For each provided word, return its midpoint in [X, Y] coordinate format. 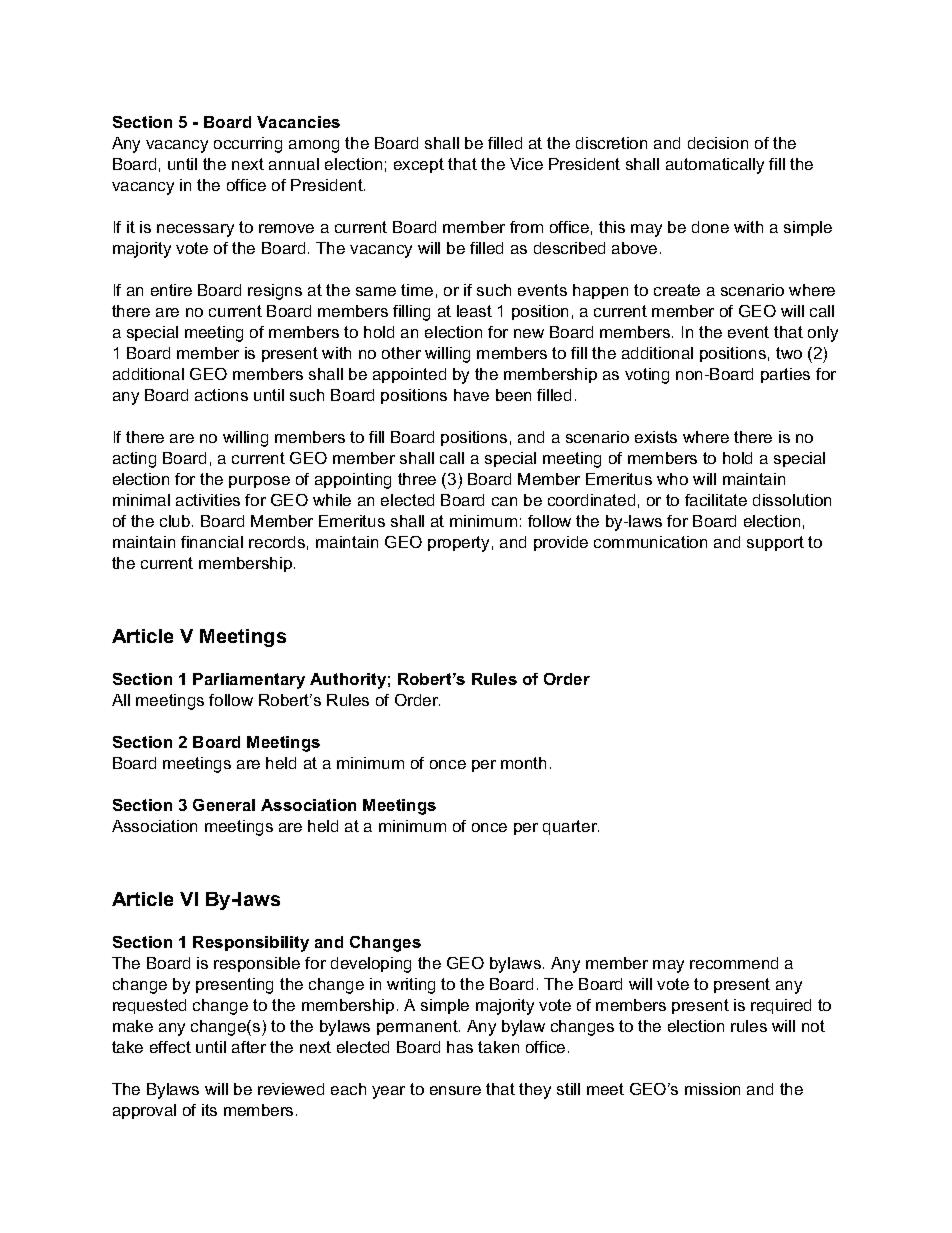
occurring [248, 145]
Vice [526, 164]
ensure [455, 1090]
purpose [259, 482]
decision [718, 143]
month [523, 763]
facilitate [716, 500]
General [224, 805]
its [209, 1110]
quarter [571, 827]
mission [712, 1089]
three [417, 479]
